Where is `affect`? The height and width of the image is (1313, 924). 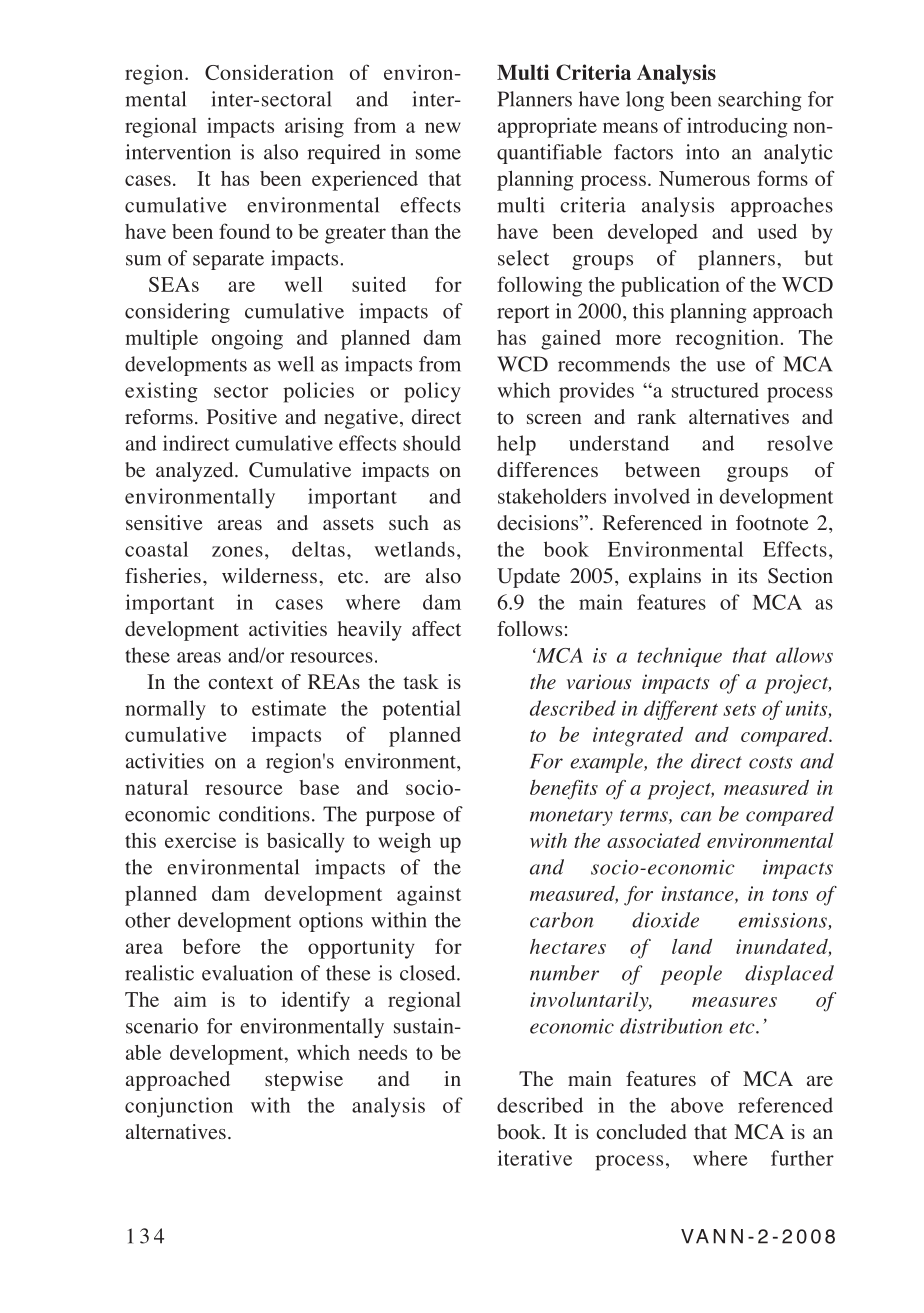 affect is located at coordinates (436, 629).
